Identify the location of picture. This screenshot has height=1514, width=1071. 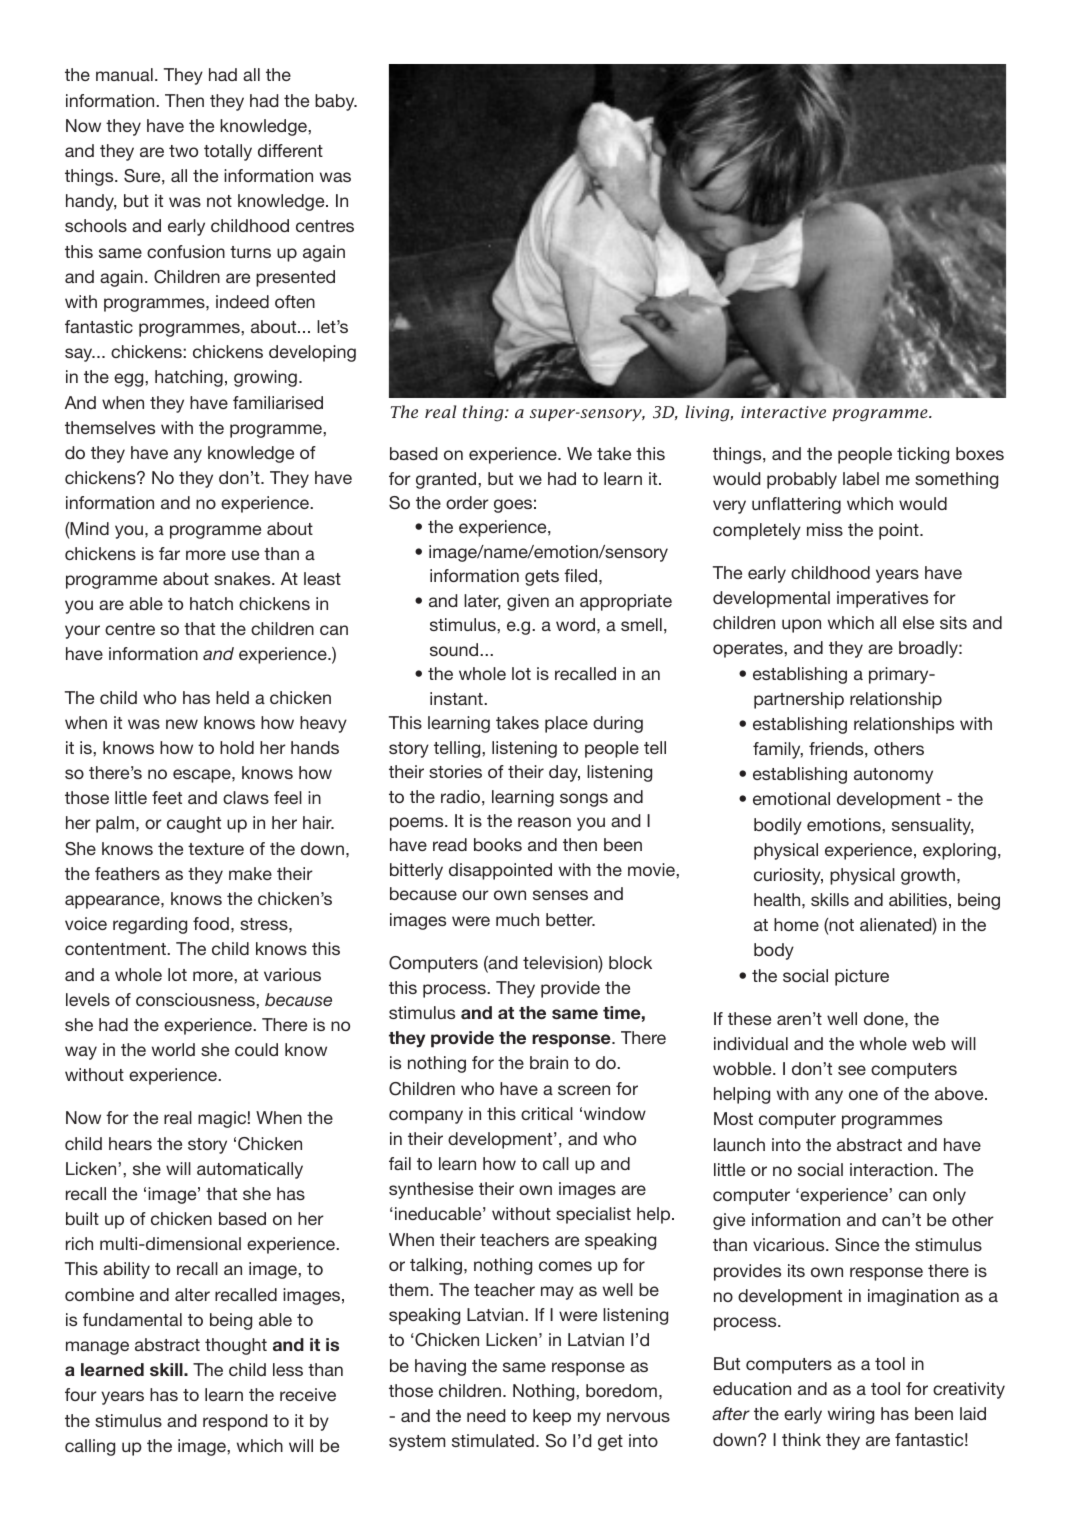
(862, 977).
